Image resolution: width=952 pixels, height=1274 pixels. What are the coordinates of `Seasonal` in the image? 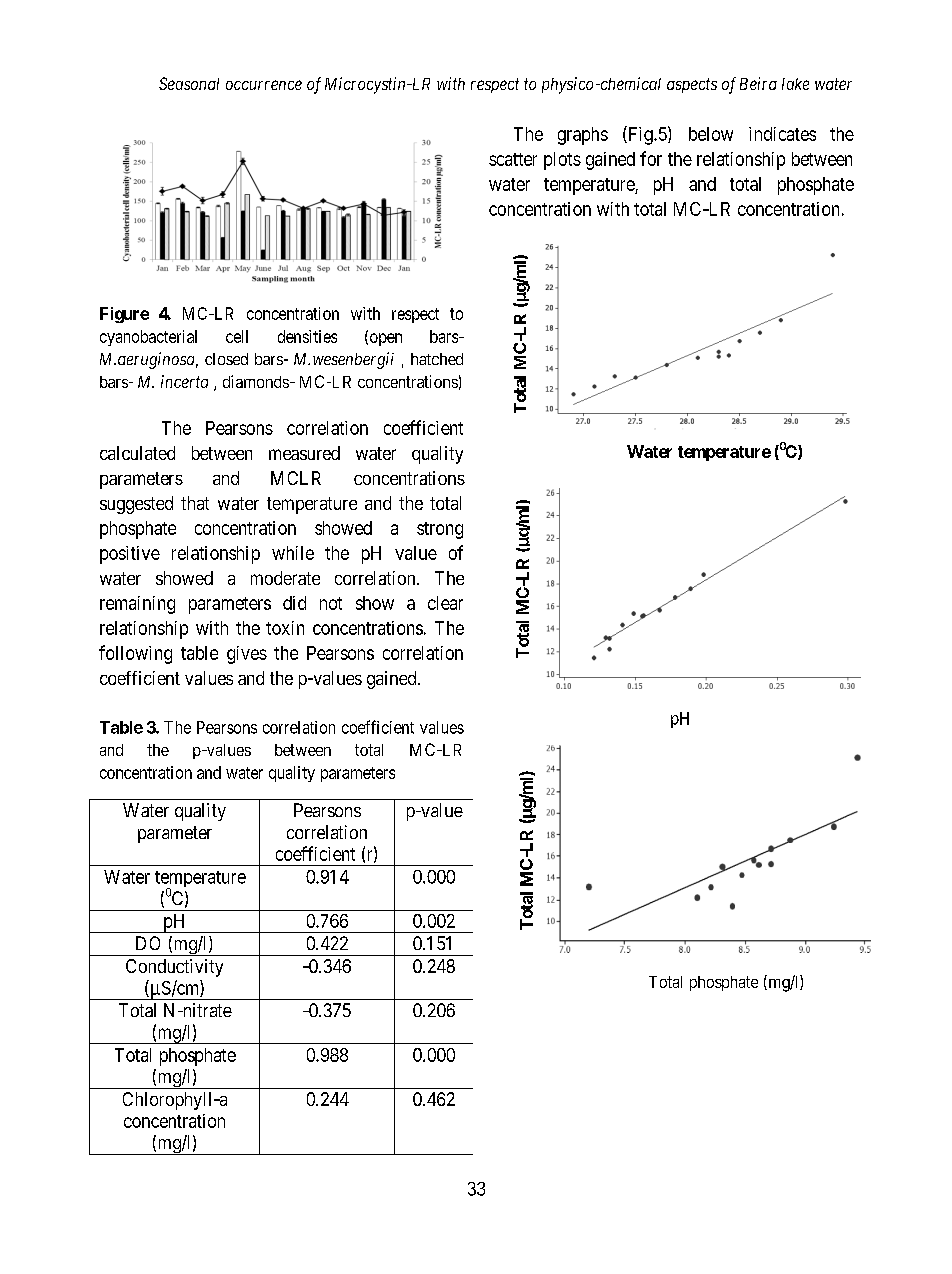 It's located at (189, 83).
